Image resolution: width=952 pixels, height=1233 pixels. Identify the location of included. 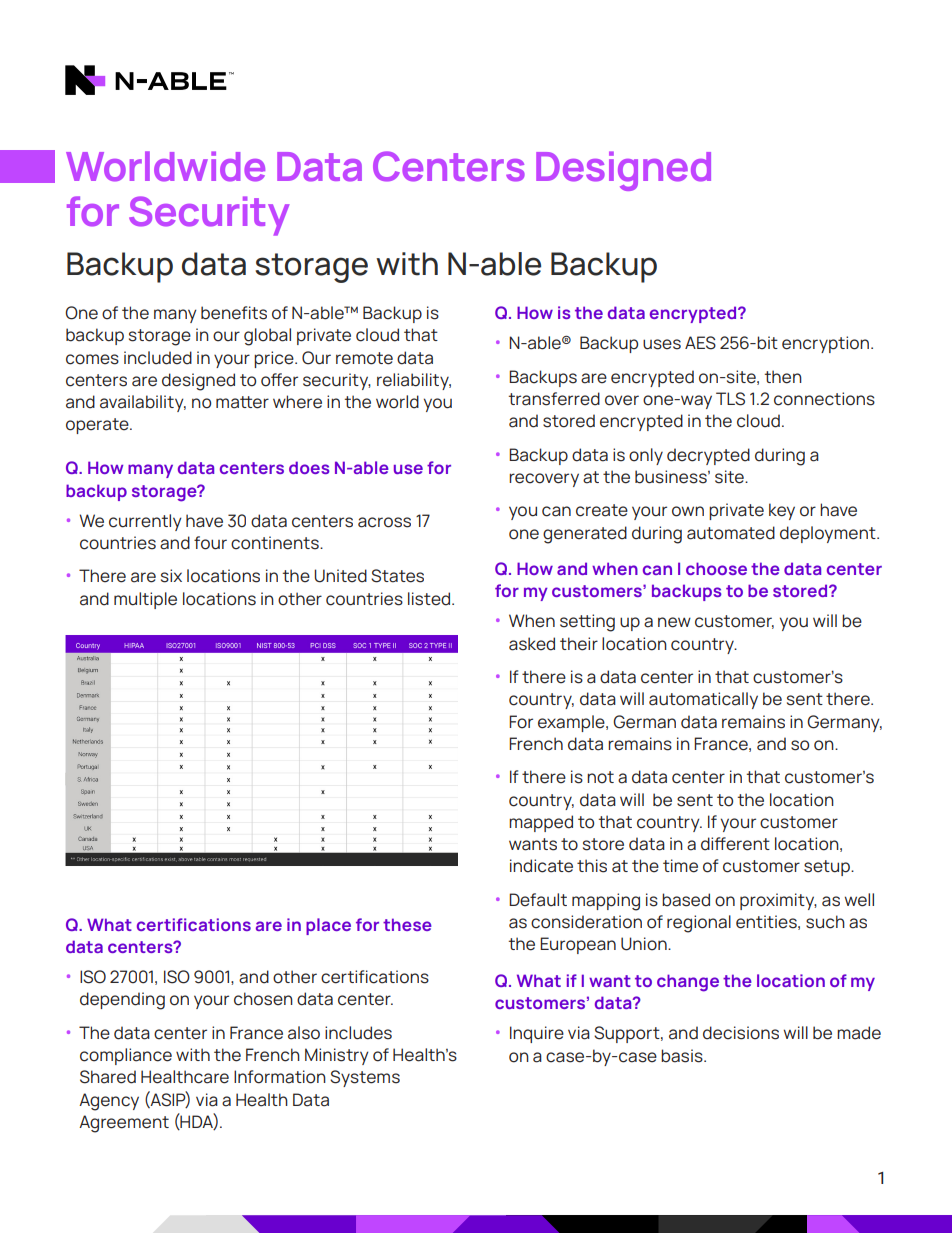
(158, 358).
